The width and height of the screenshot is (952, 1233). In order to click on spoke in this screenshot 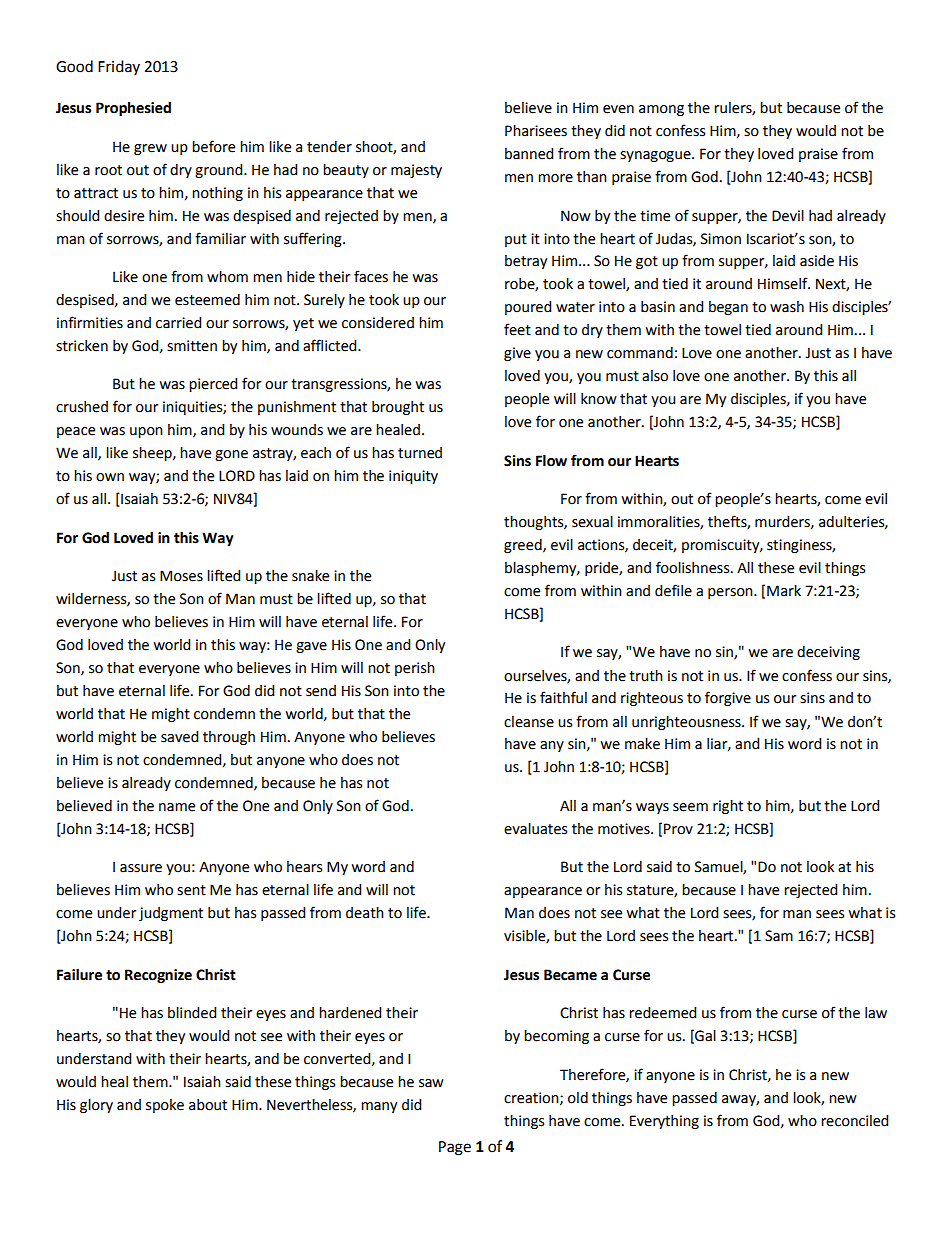, I will do `click(165, 1106)`.
